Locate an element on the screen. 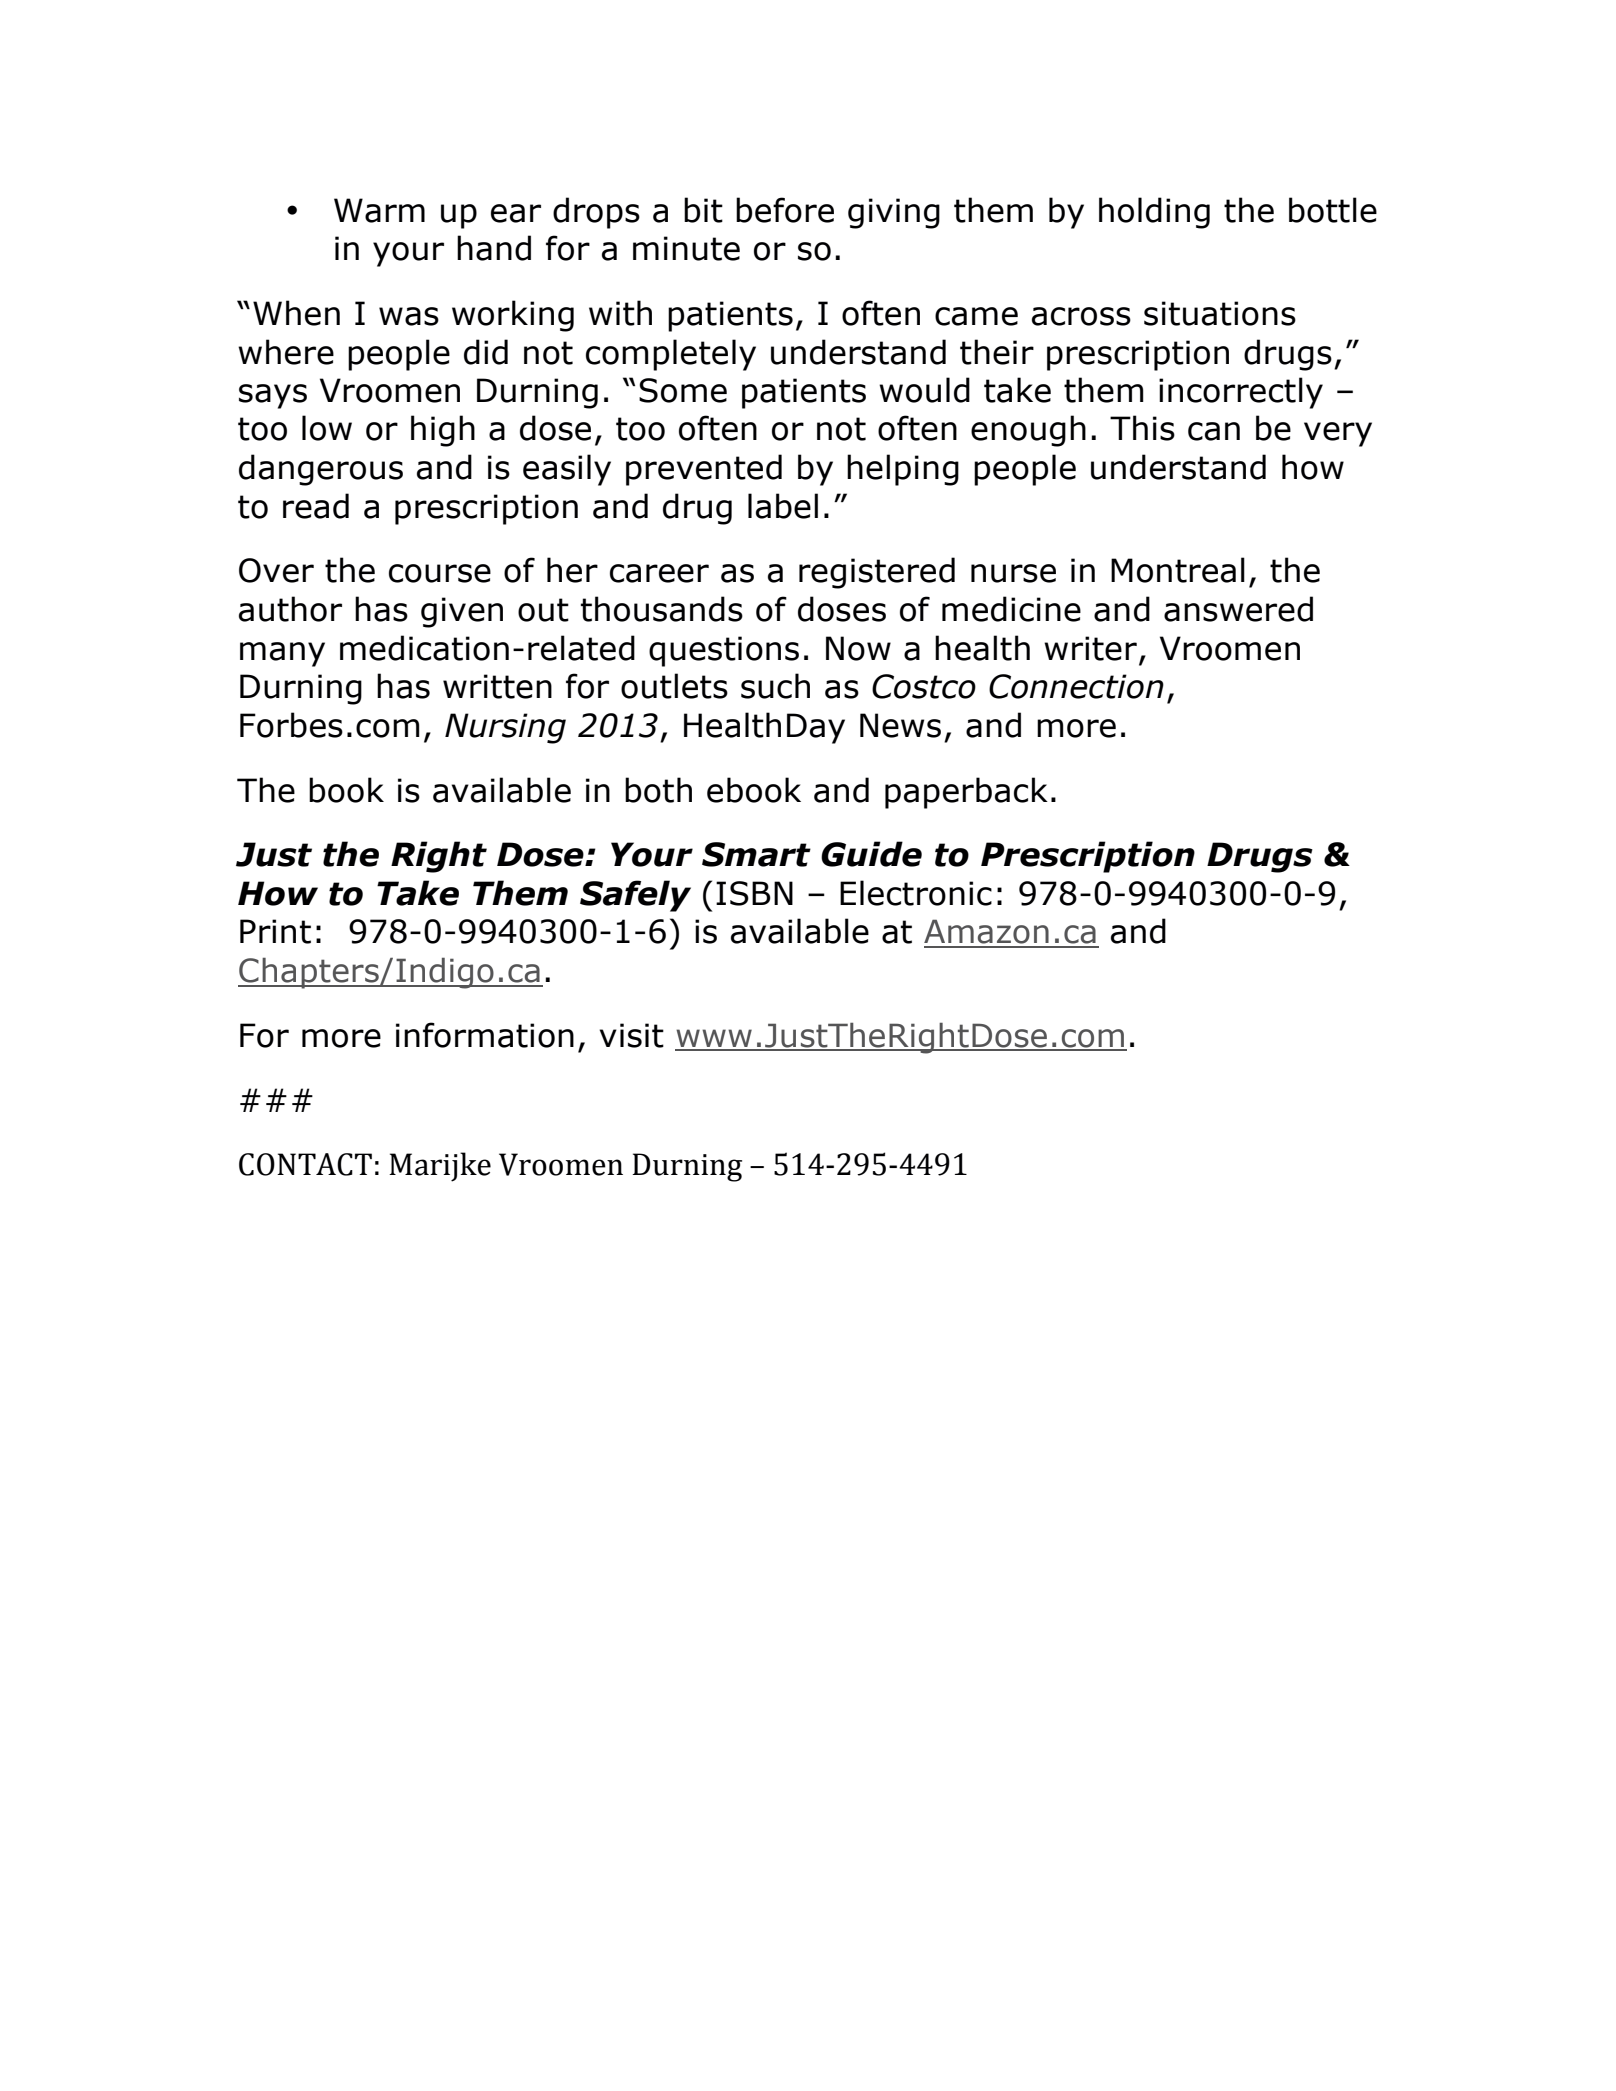  can is located at coordinates (1214, 431).
